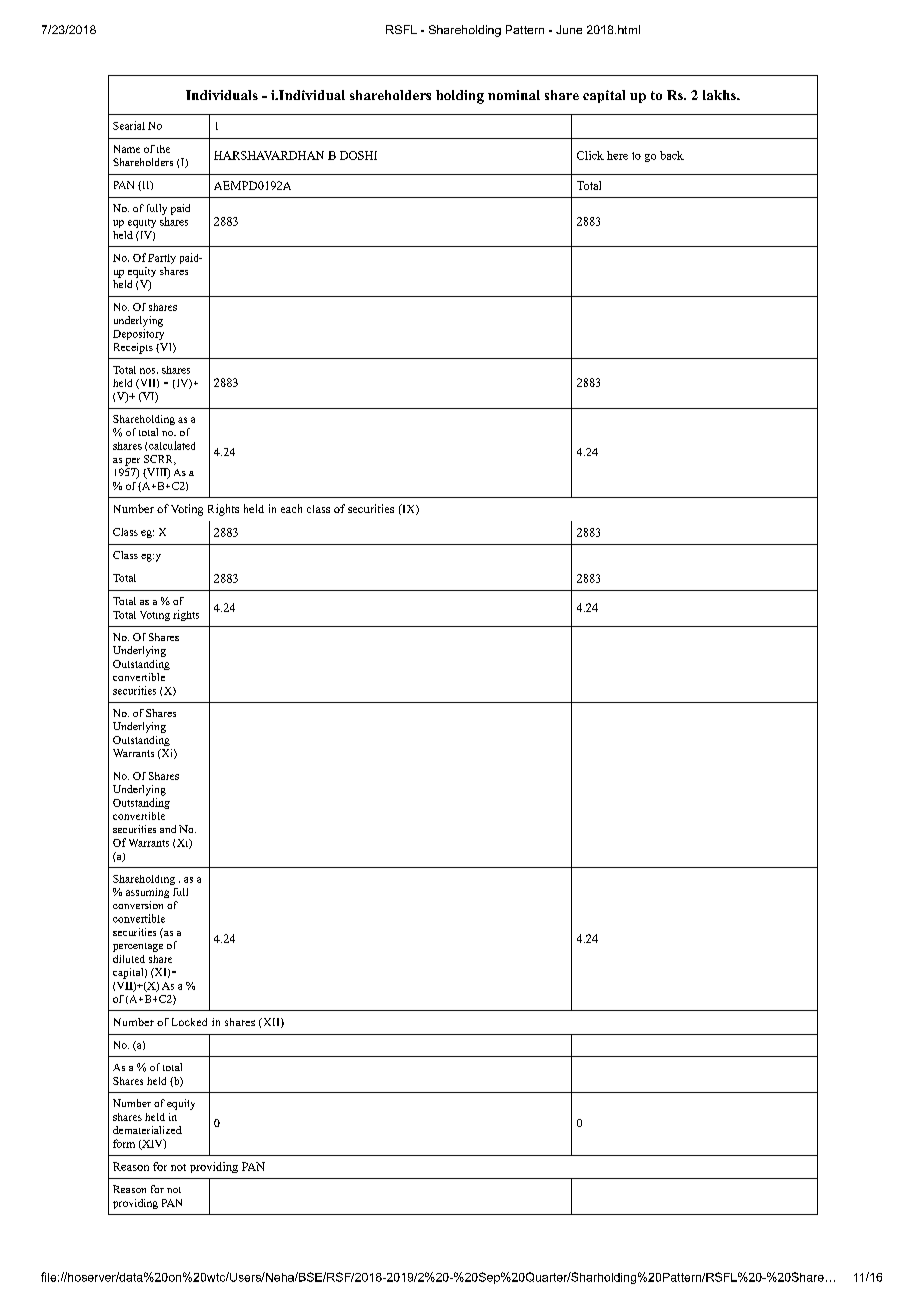 Image resolution: width=924 pixels, height=1308 pixels. Describe the element at coordinates (147, 1130) in the screenshot. I see `dematerialized` at that location.
